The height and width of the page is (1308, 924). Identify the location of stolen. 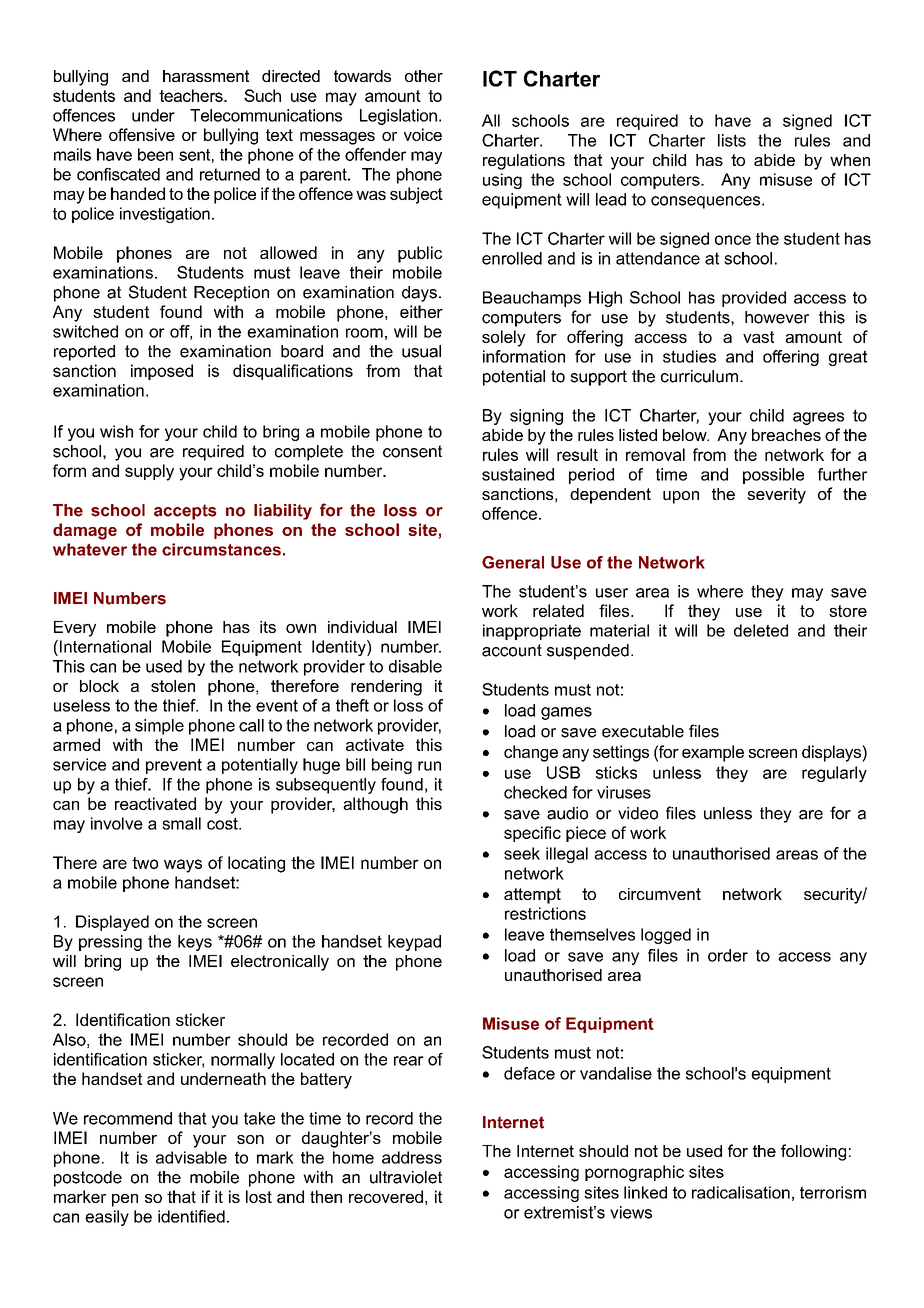
(173, 686).
